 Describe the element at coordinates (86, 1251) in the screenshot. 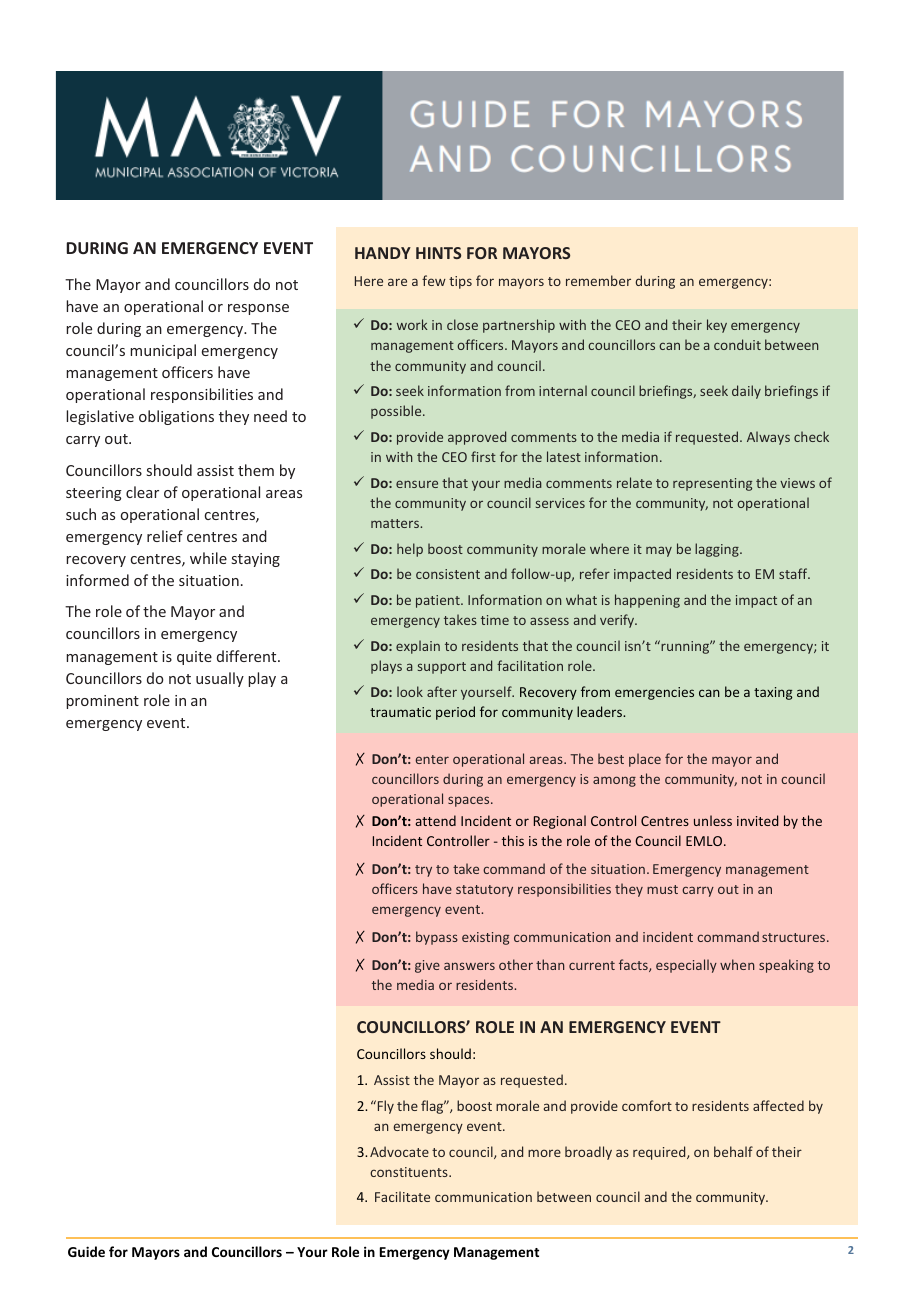

I see `Guide` at that location.
